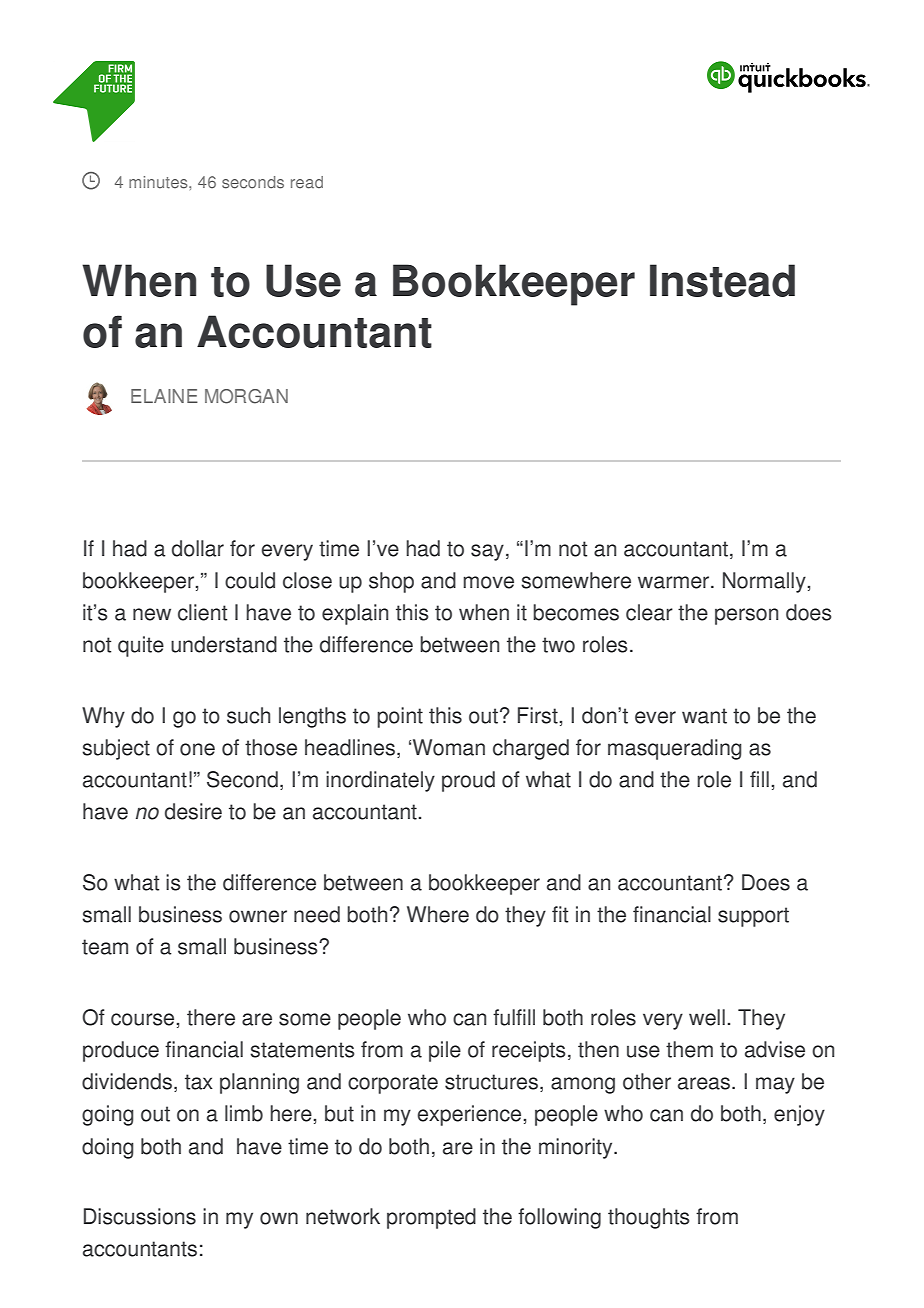  Describe the element at coordinates (164, 396) in the screenshot. I see `ELAINE` at that location.
